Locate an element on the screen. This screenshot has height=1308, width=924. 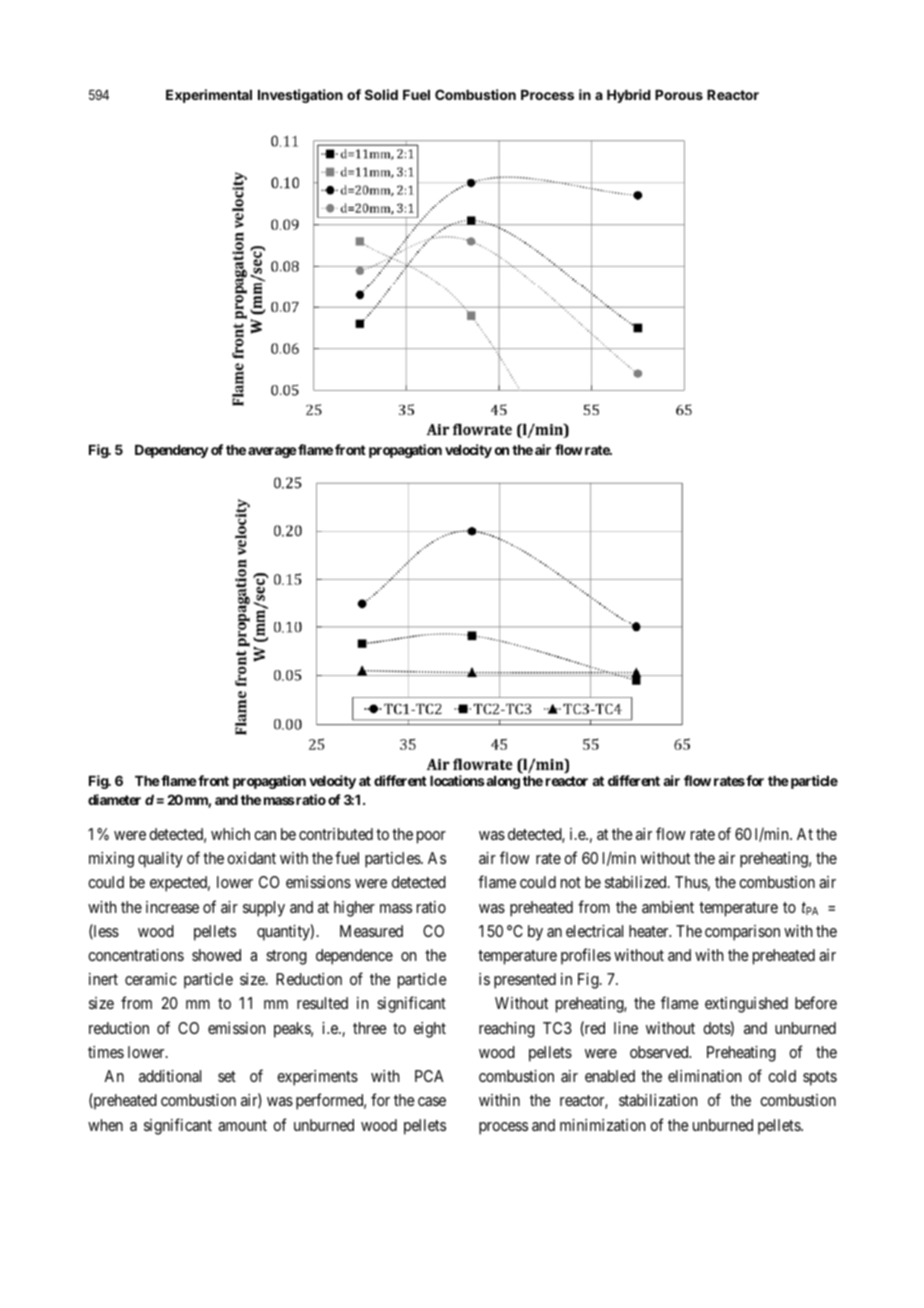
Dependency is located at coordinates (172, 451).
